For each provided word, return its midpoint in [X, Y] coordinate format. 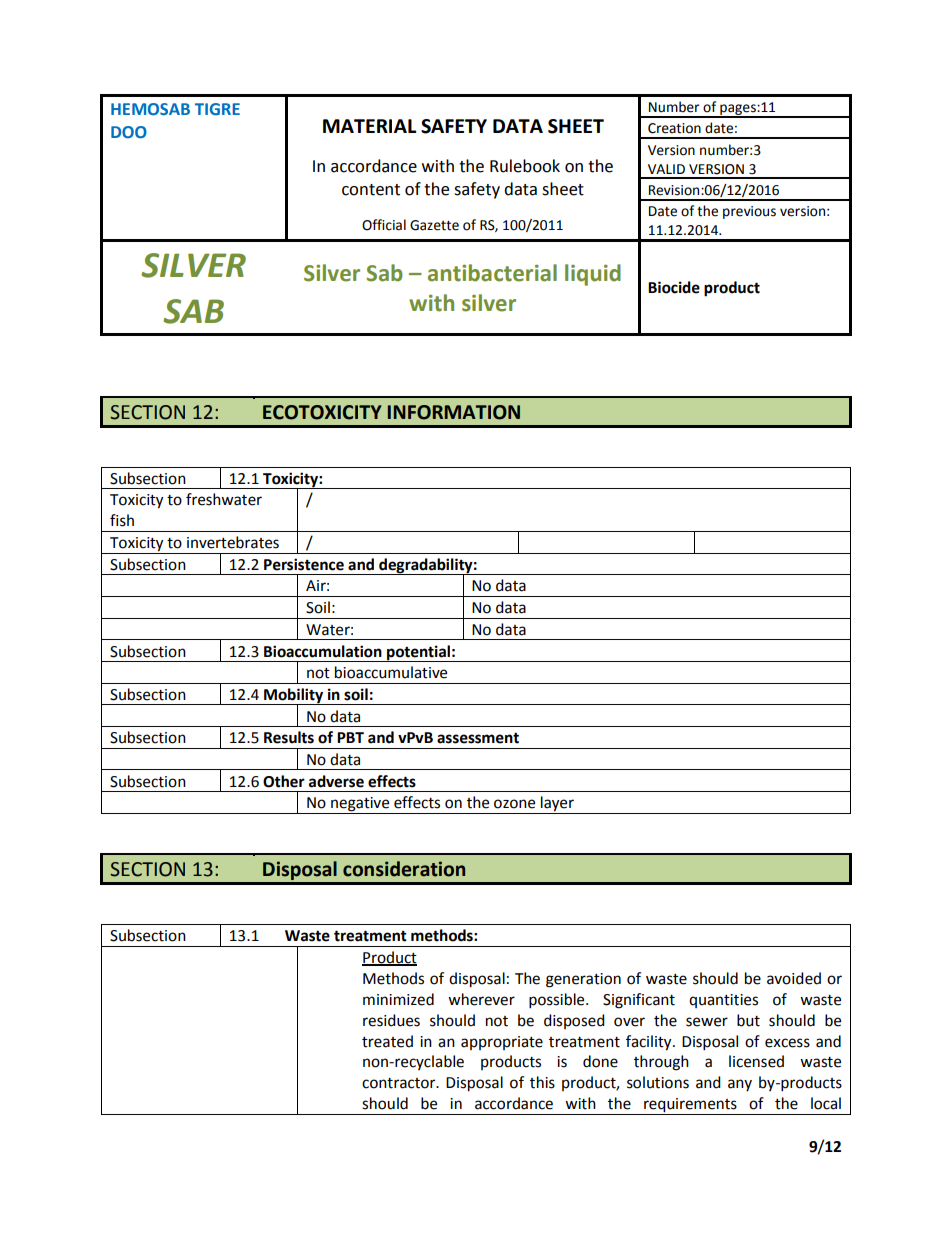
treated [387, 1041]
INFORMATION [454, 412]
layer [557, 805]
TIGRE [217, 109]
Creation [674, 128]
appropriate [502, 1043]
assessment [478, 738]
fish [122, 520]
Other [284, 781]
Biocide [674, 287]
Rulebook [525, 166]
